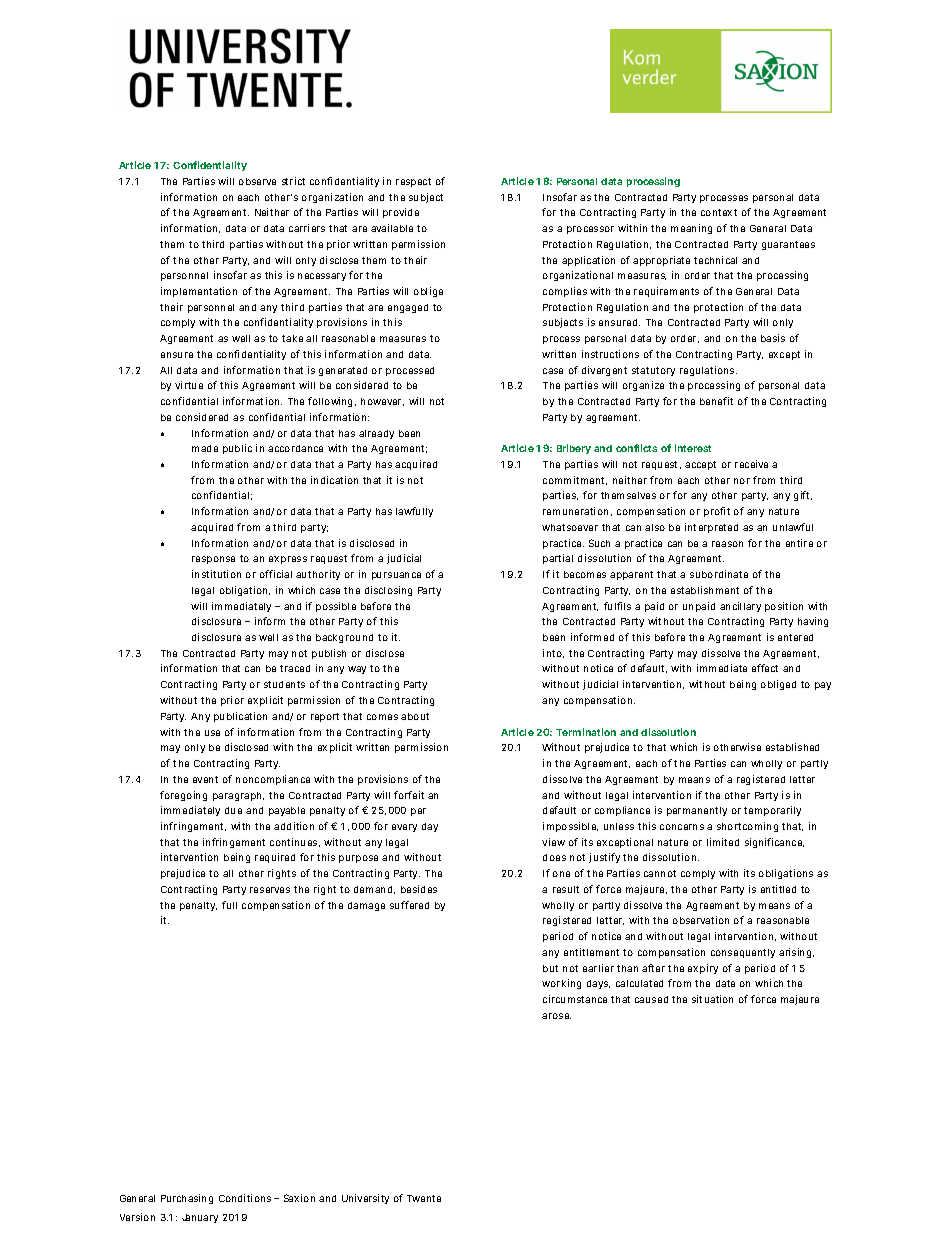 The width and height of the page is (952, 1233). I want to click on reserves, so click(270, 890).
